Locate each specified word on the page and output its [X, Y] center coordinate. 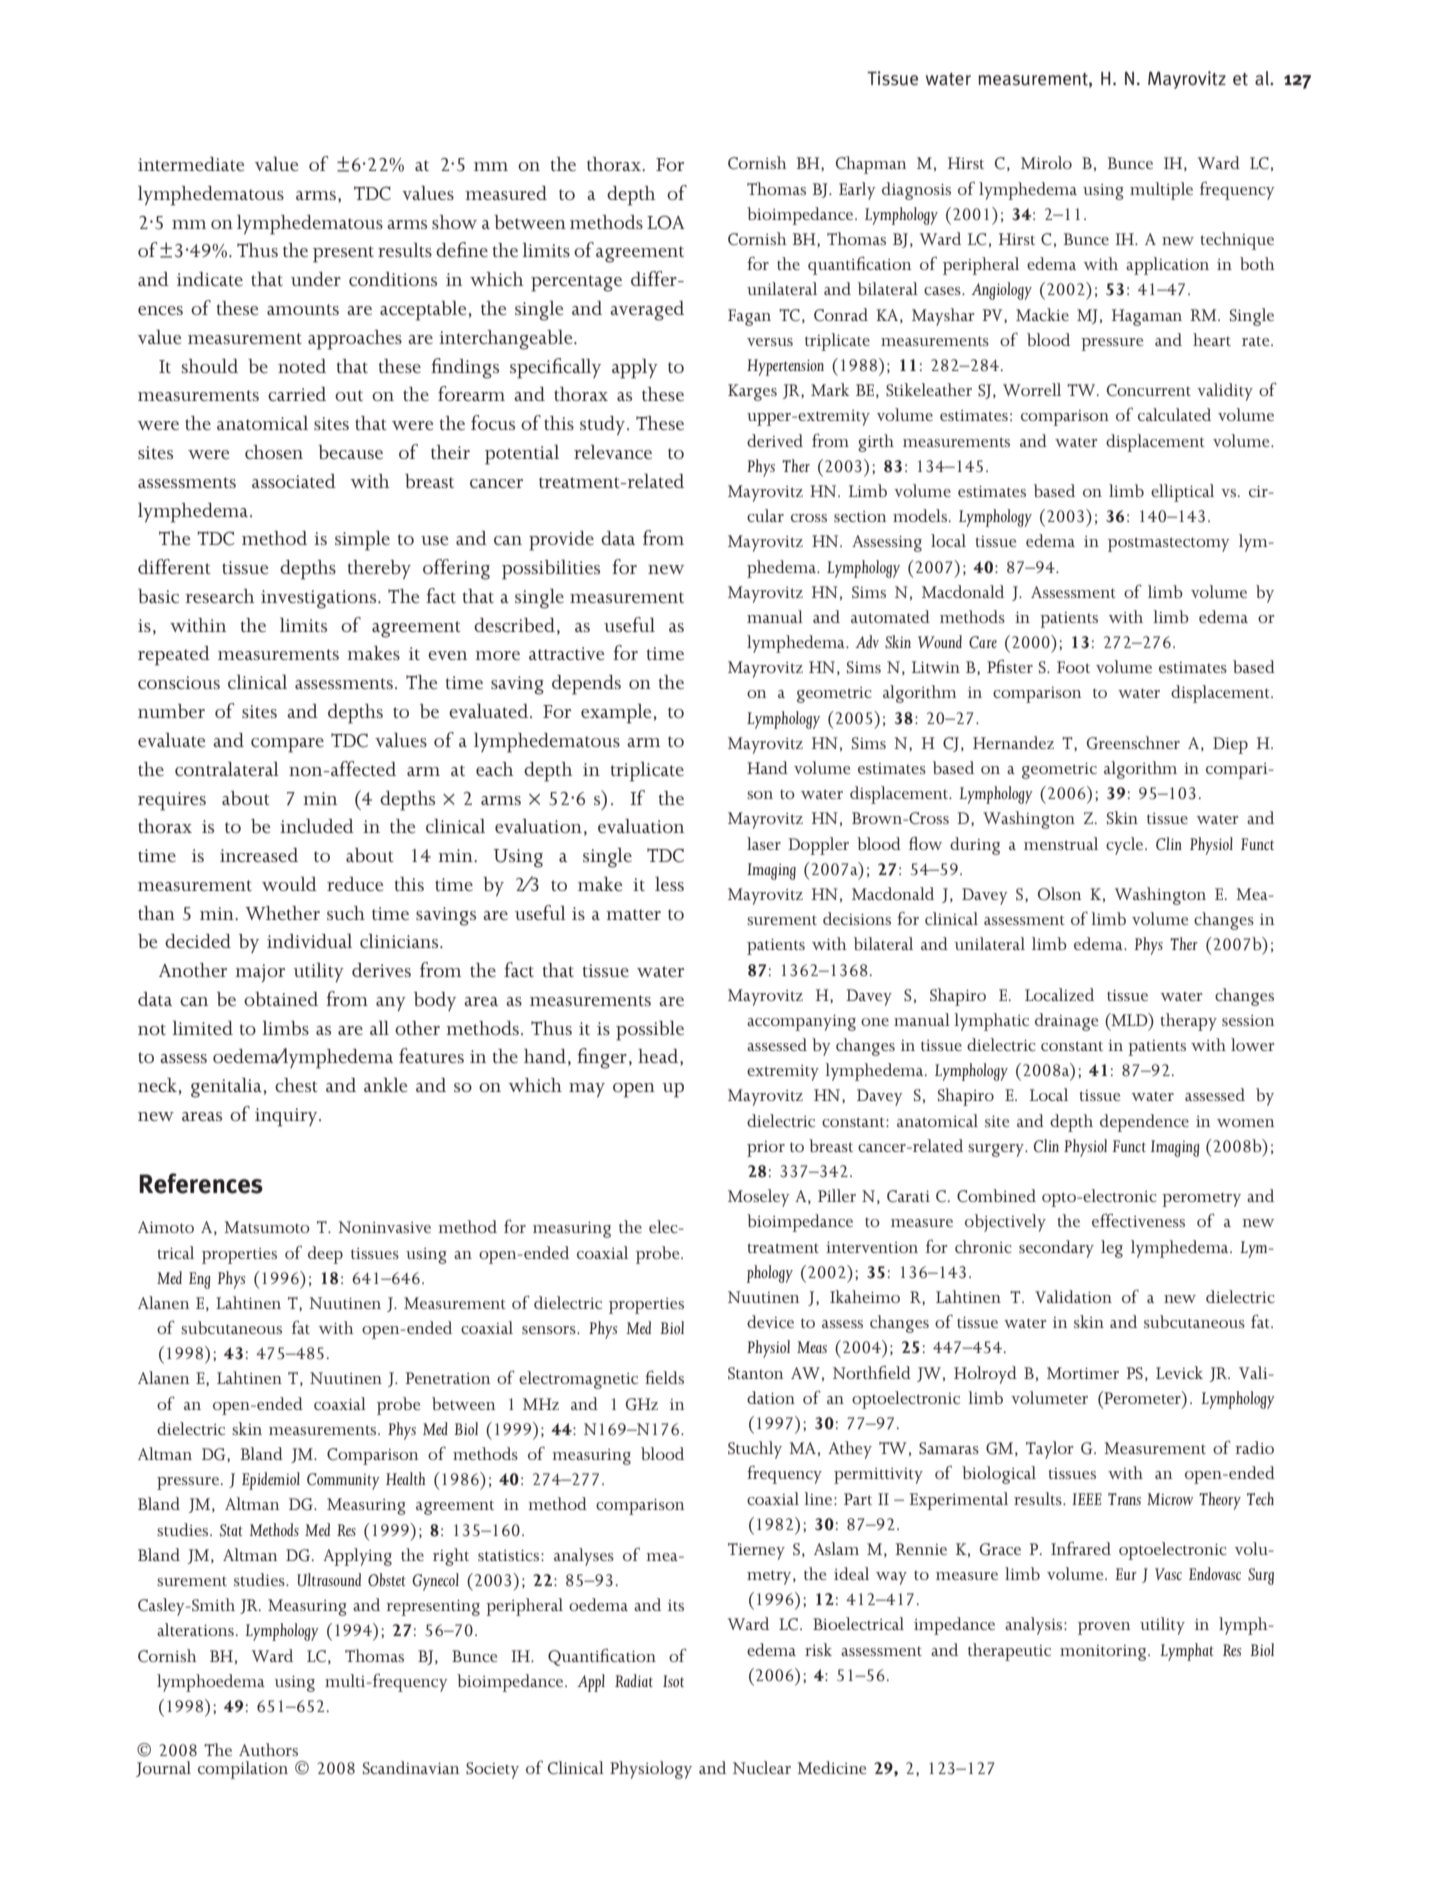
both [1257, 263]
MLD [1129, 1019]
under [316, 279]
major [260, 973]
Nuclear [762, 1767]
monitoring [1104, 1653]
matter [633, 914]
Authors [268, 1749]
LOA [666, 222]
